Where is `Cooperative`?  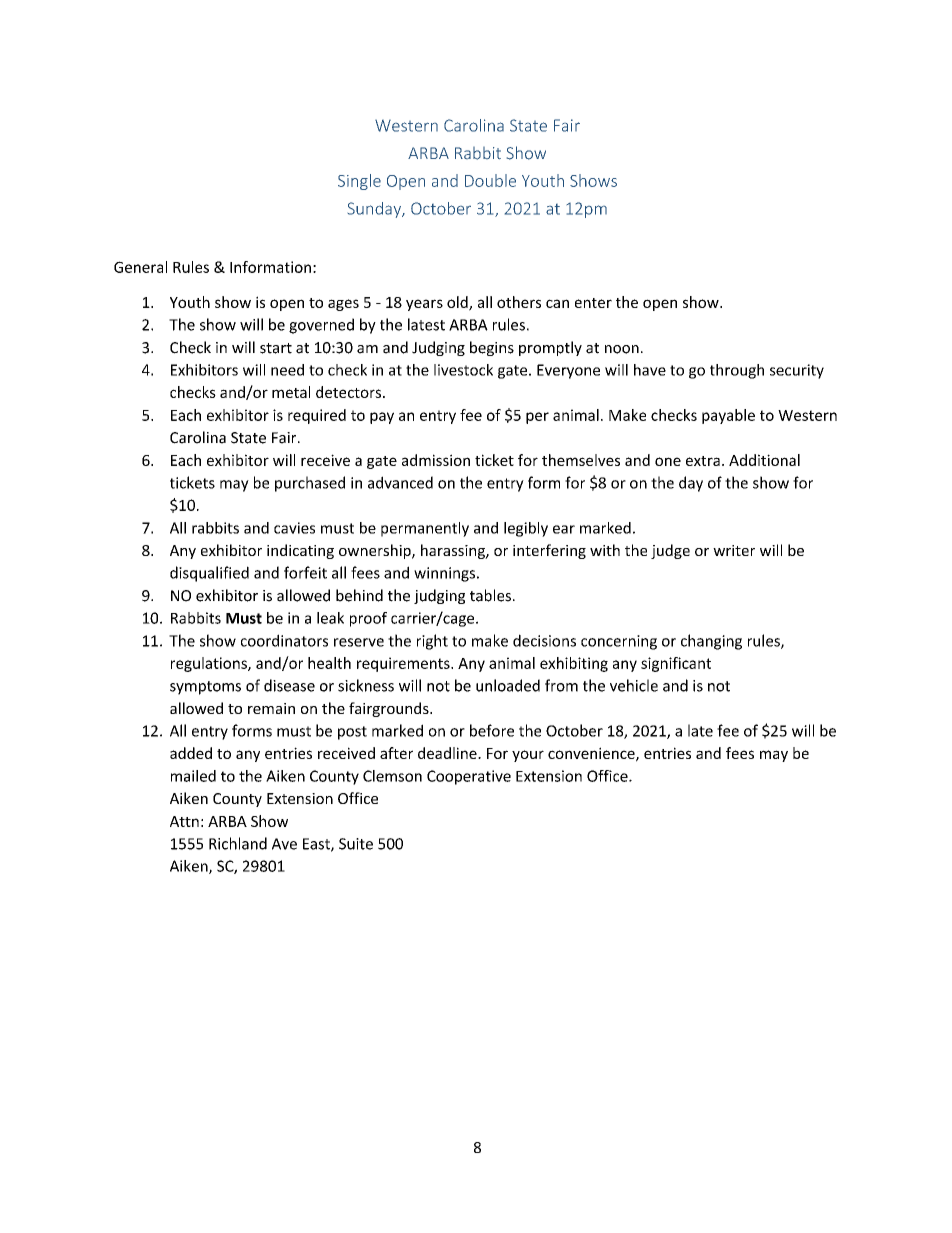 Cooperative is located at coordinates (469, 777).
